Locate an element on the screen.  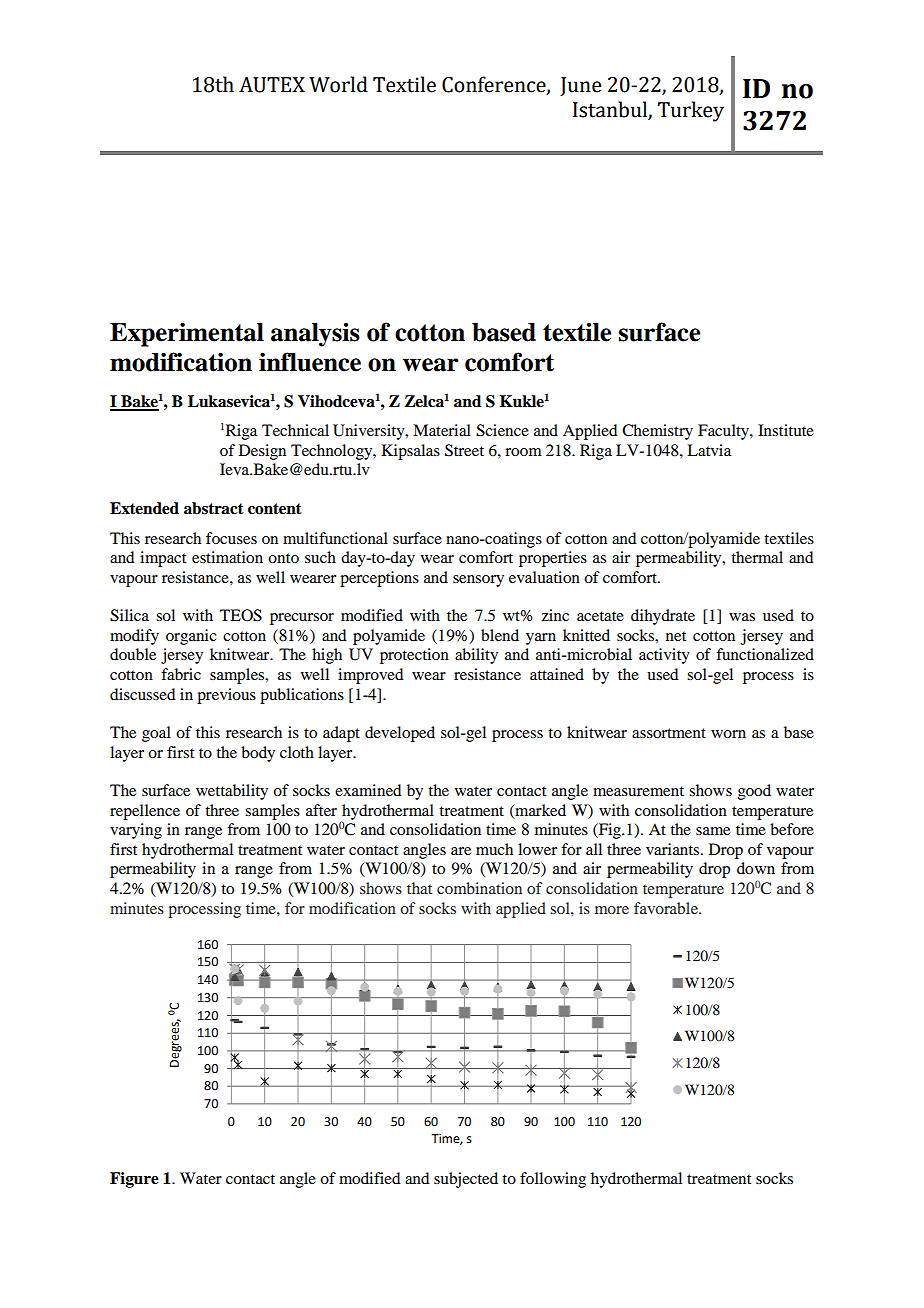
varying is located at coordinates (136, 831).
